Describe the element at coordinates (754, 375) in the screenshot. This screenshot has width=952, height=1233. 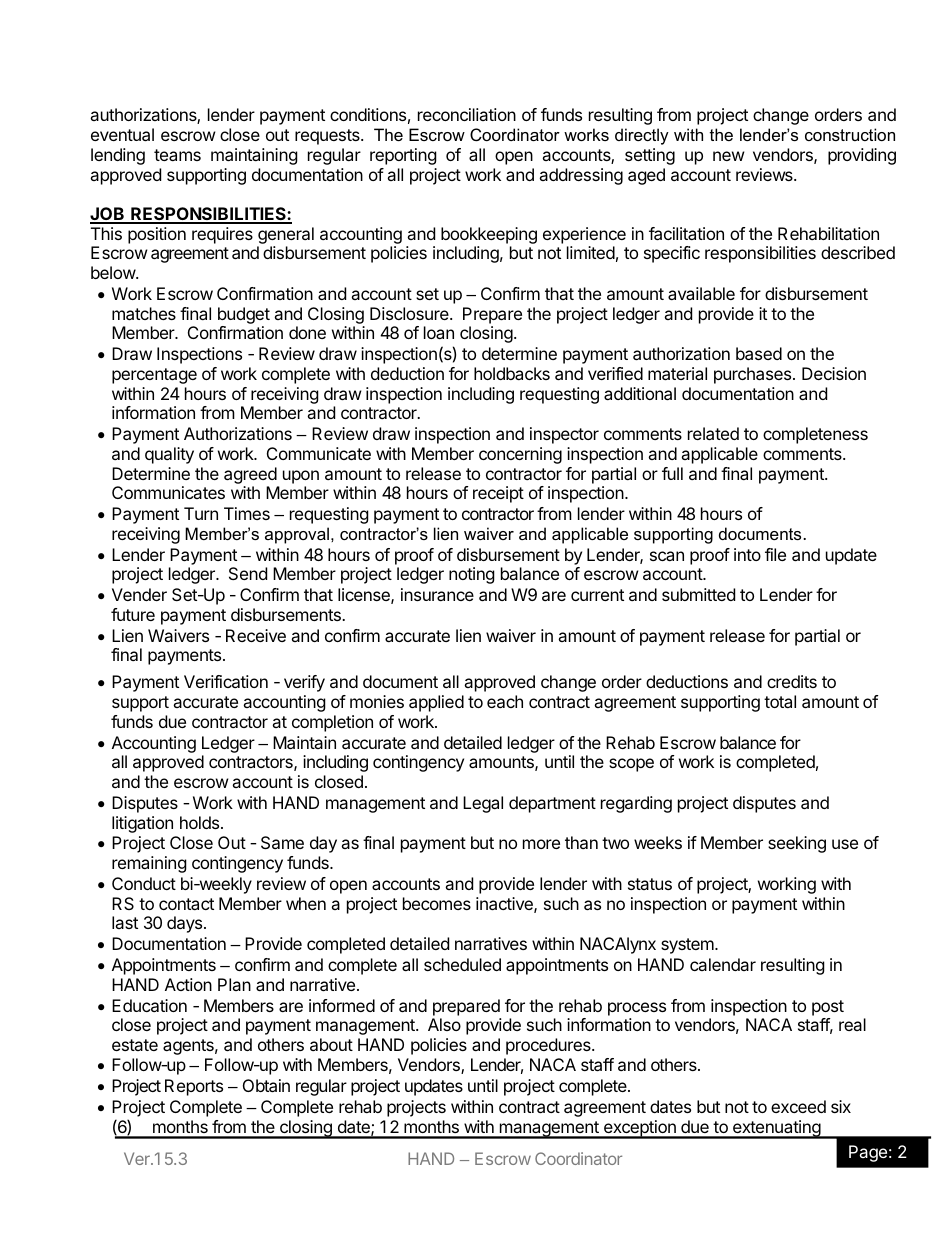
I see `purchases` at that location.
